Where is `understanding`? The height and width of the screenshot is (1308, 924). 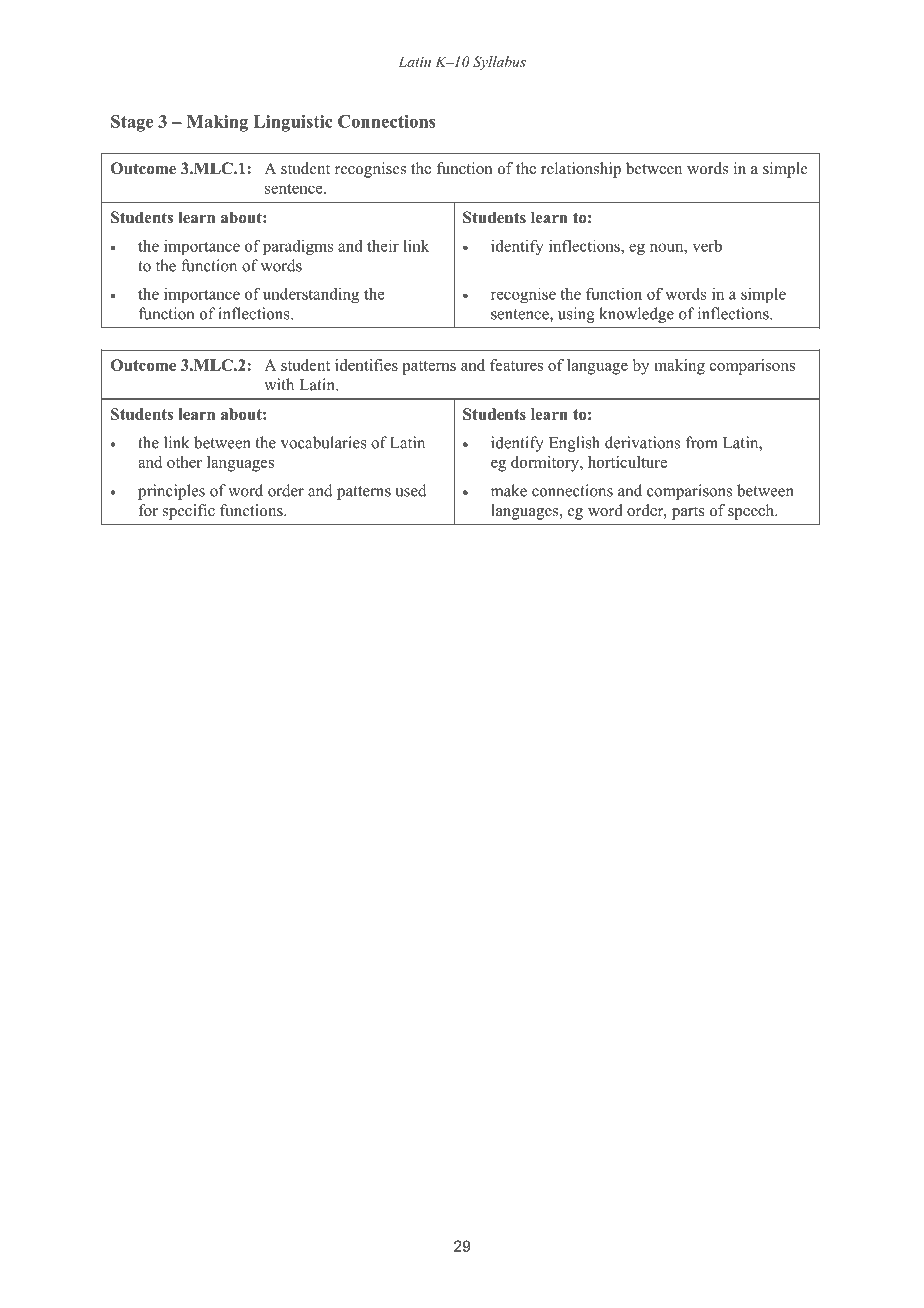 understanding is located at coordinates (311, 295).
